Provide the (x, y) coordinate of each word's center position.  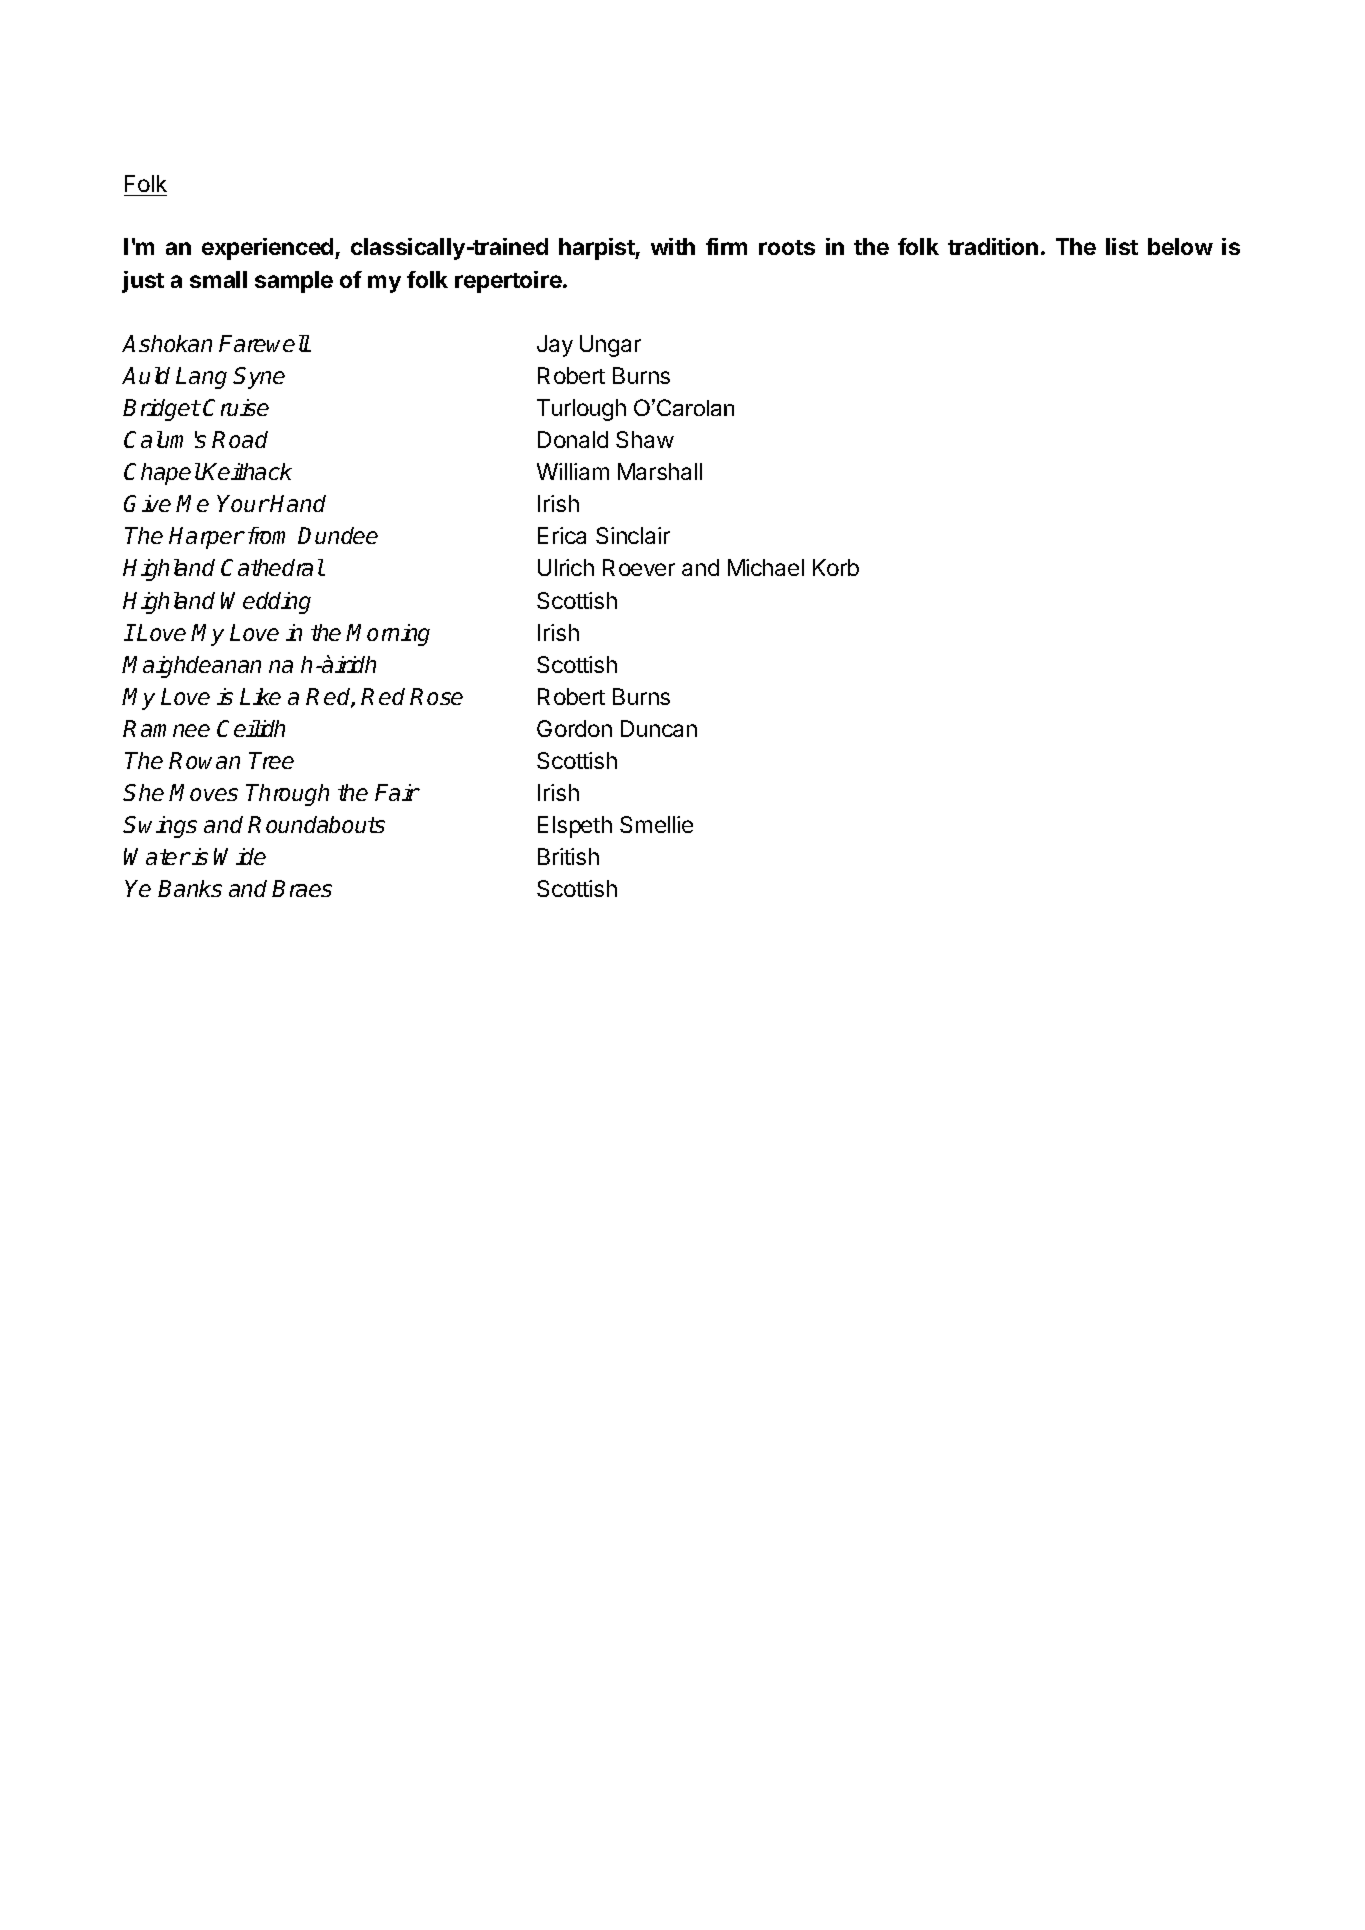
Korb (836, 567)
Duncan (659, 728)
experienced (269, 249)
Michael (766, 567)
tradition (993, 246)
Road (240, 439)
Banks (190, 888)
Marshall (660, 471)
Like (260, 696)
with (673, 246)
